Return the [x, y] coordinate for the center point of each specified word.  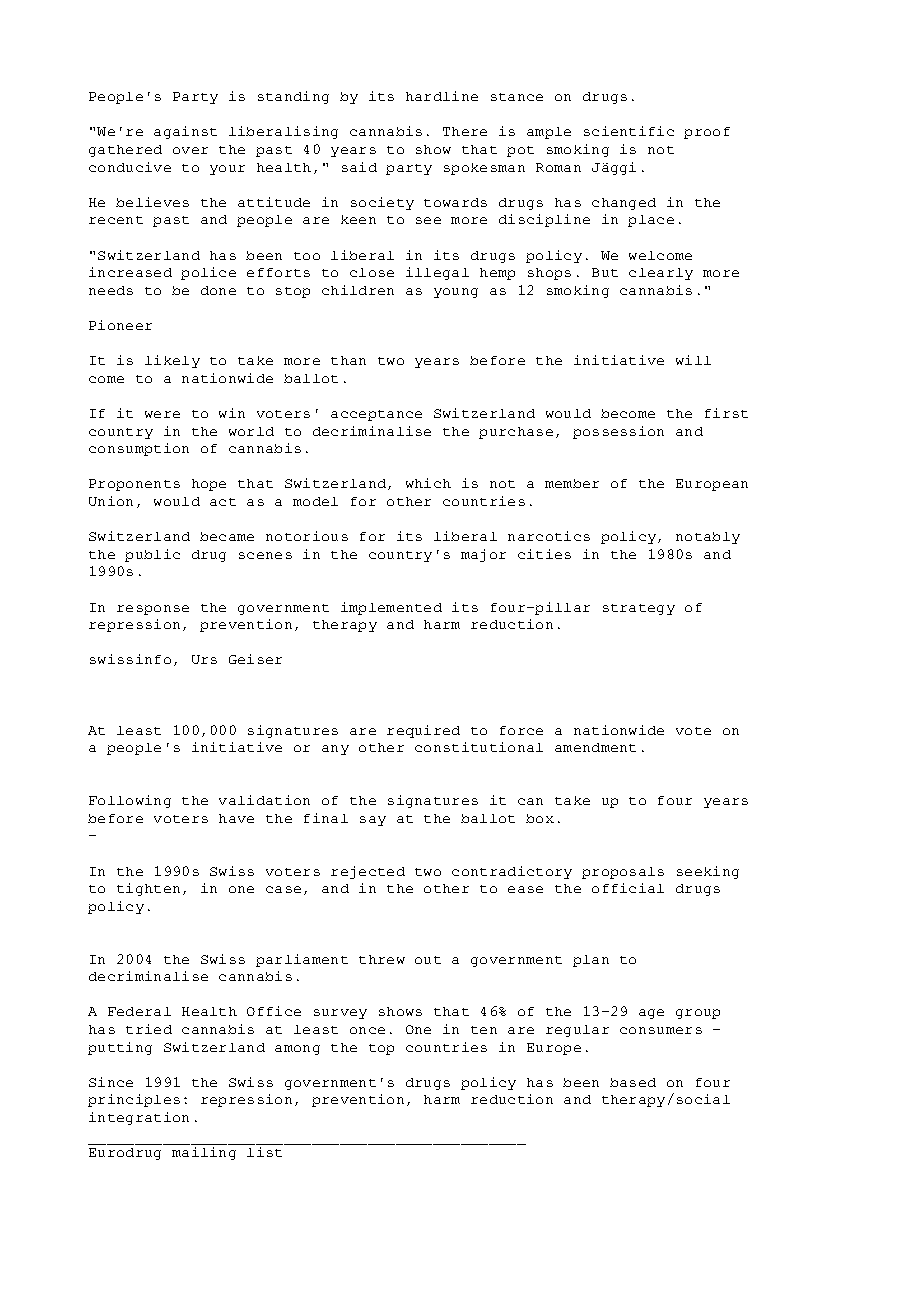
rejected [368, 872]
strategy [639, 609]
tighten [148, 889]
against [185, 132]
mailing [204, 1153]
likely [172, 361]
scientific [629, 131]
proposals [623, 873]
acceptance [376, 415]
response [153, 610]
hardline [442, 96]
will [693, 360]
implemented [391, 608]
